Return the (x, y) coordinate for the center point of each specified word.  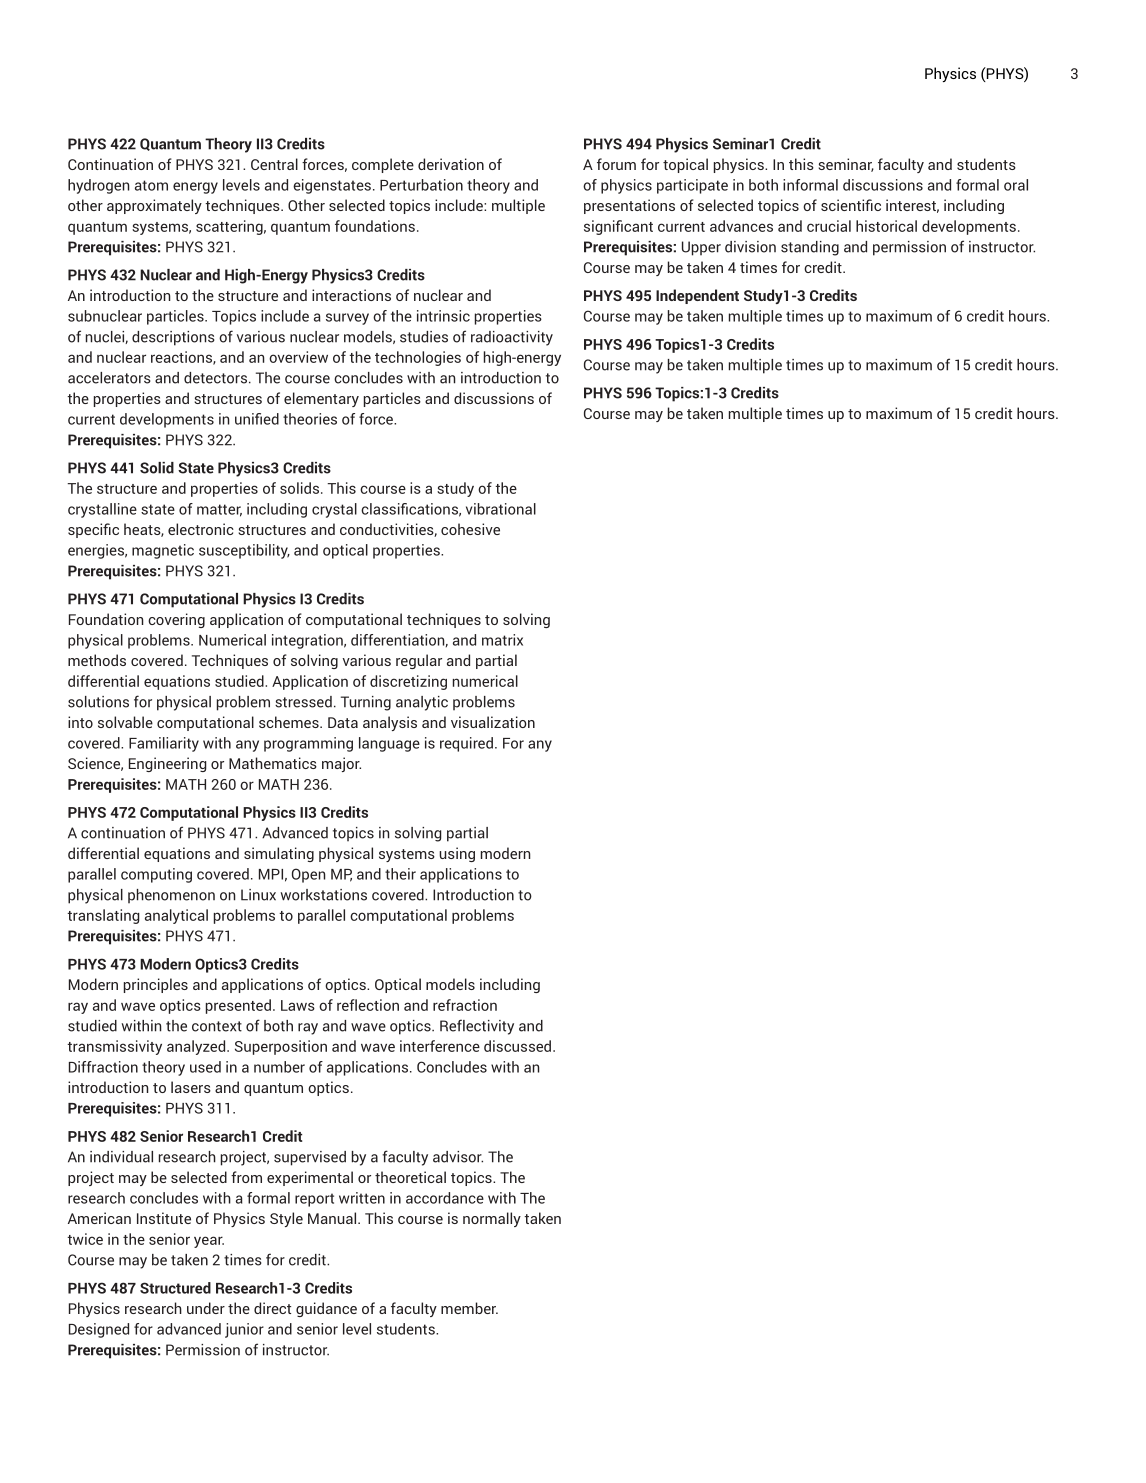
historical (886, 226)
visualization (493, 722)
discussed (519, 1046)
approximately (154, 206)
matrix (502, 640)
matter (219, 510)
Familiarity (164, 744)
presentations (629, 206)
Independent (697, 296)
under (206, 1308)
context (217, 1026)
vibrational (501, 509)
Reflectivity (477, 1027)
